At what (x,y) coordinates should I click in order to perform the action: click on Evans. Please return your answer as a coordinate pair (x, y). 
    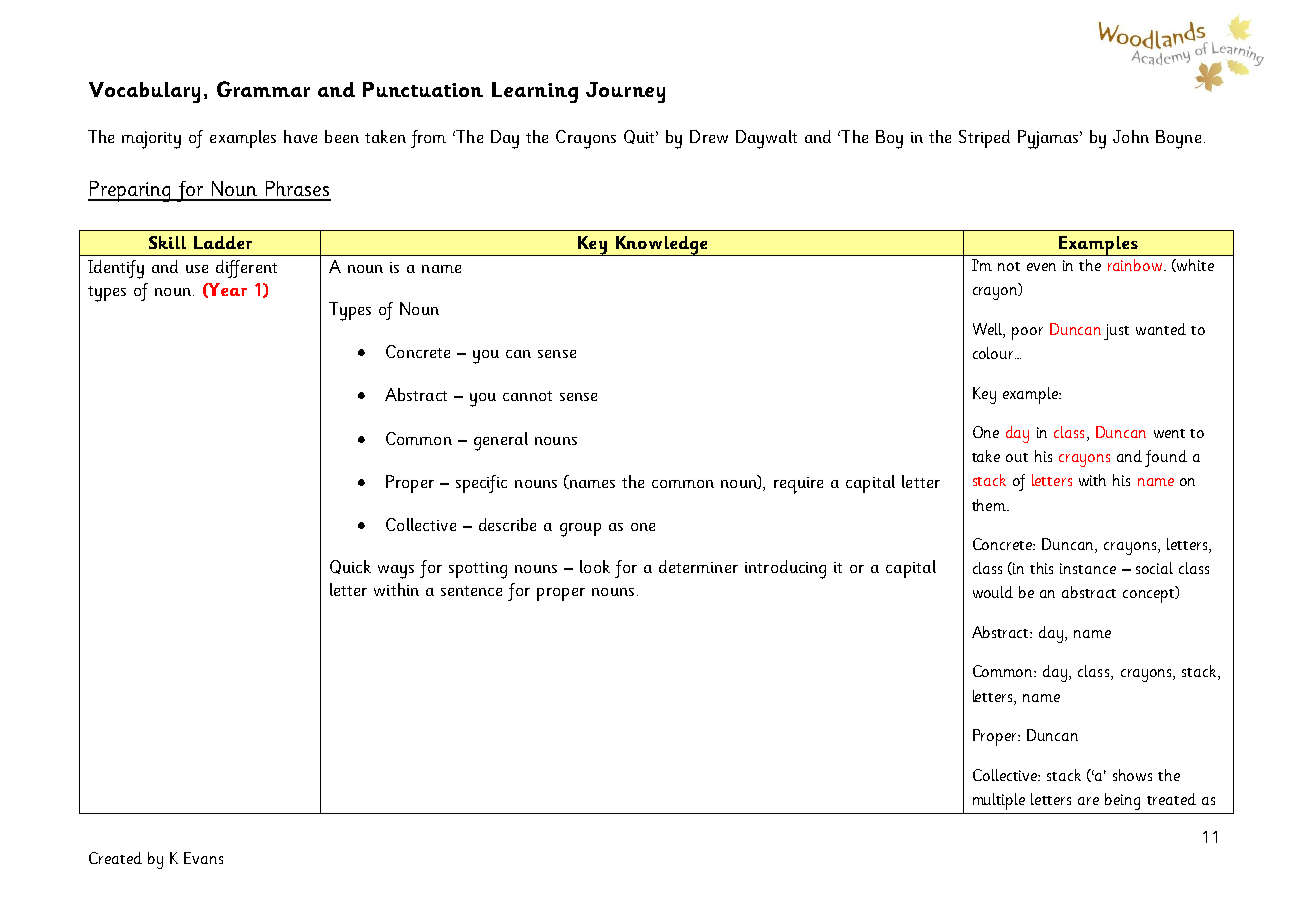
    Looking at the image, I should click on (203, 858).
